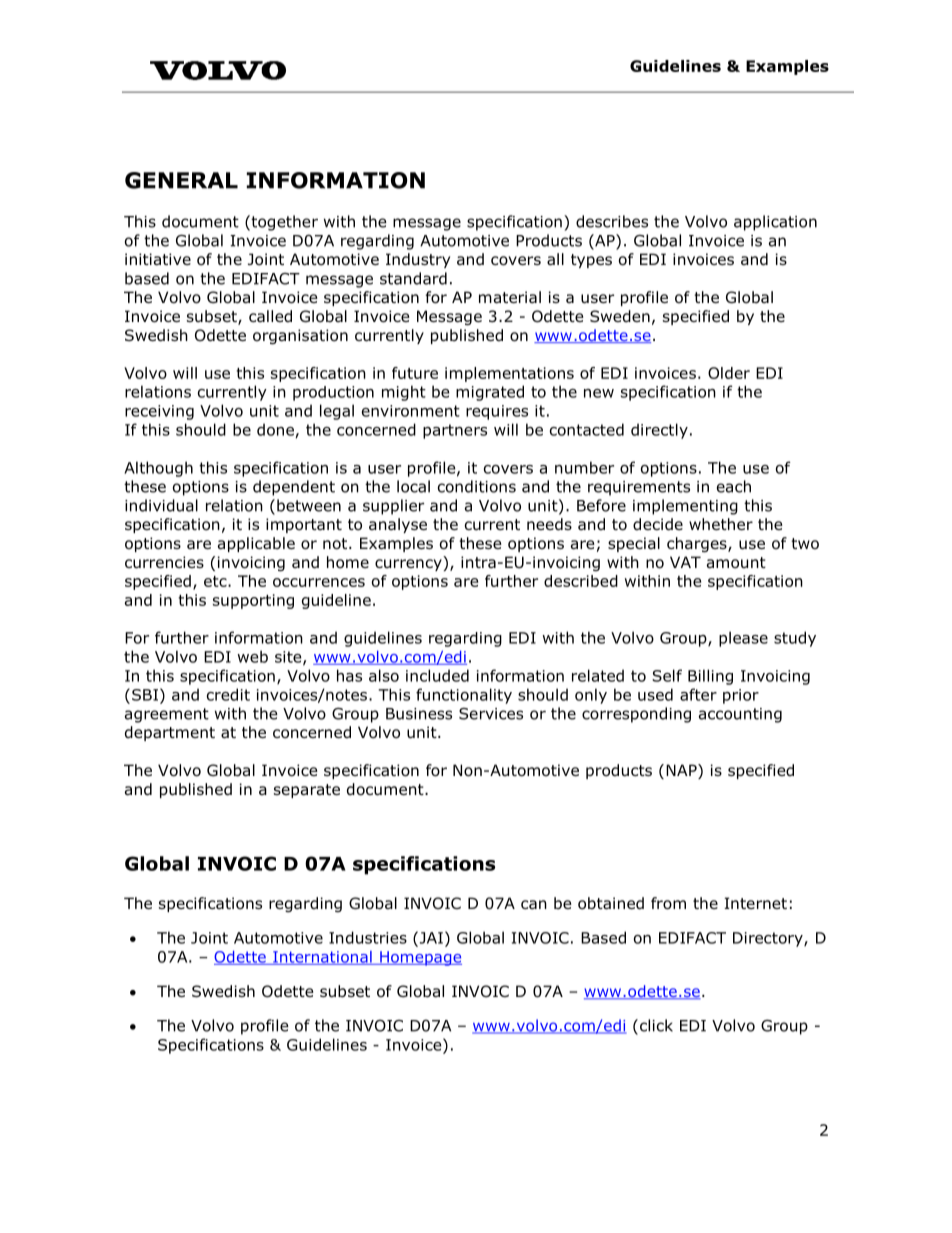 The height and width of the screenshot is (1233, 952). I want to click on GENERAL, so click(181, 180).
